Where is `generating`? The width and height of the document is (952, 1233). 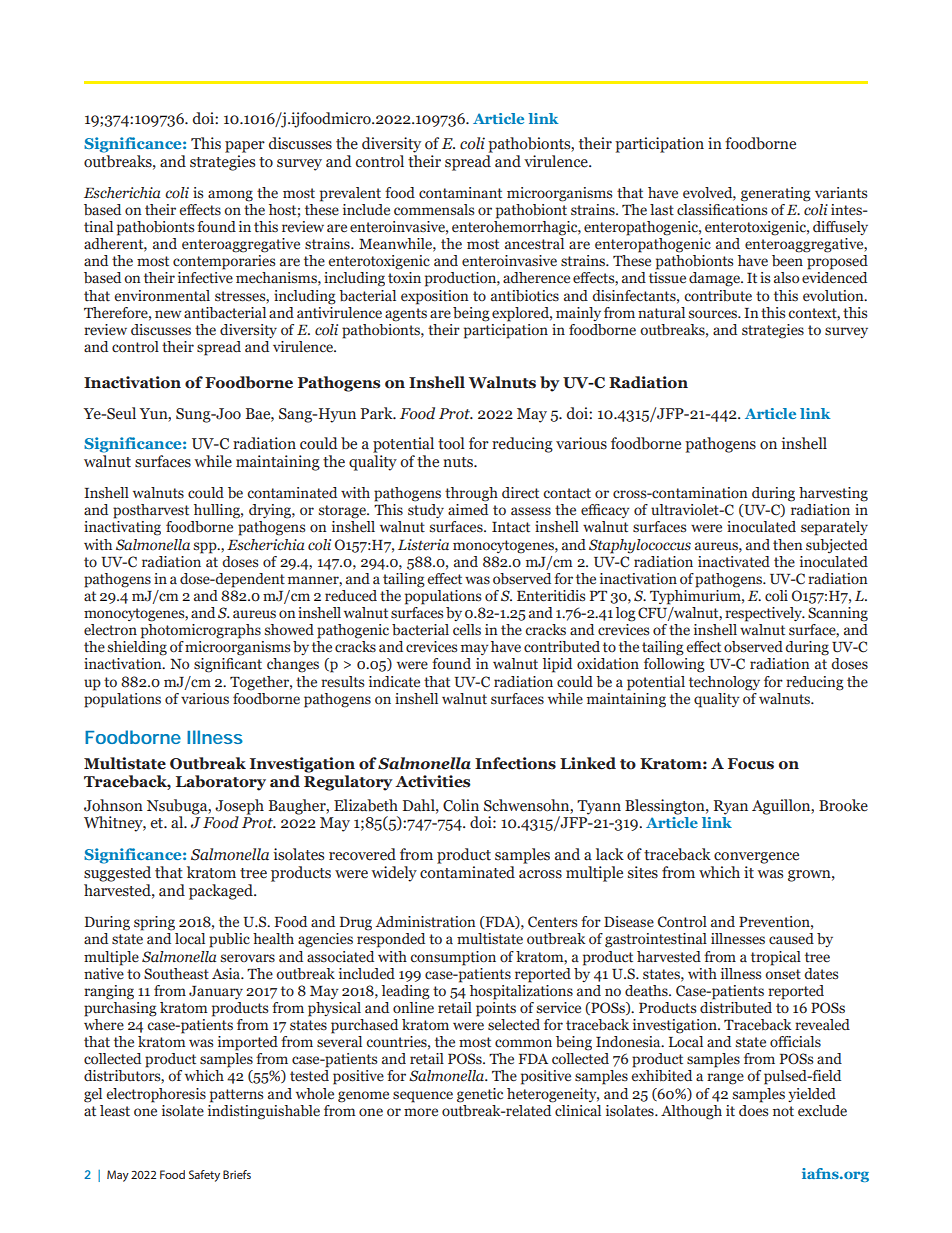 generating is located at coordinates (776, 194).
